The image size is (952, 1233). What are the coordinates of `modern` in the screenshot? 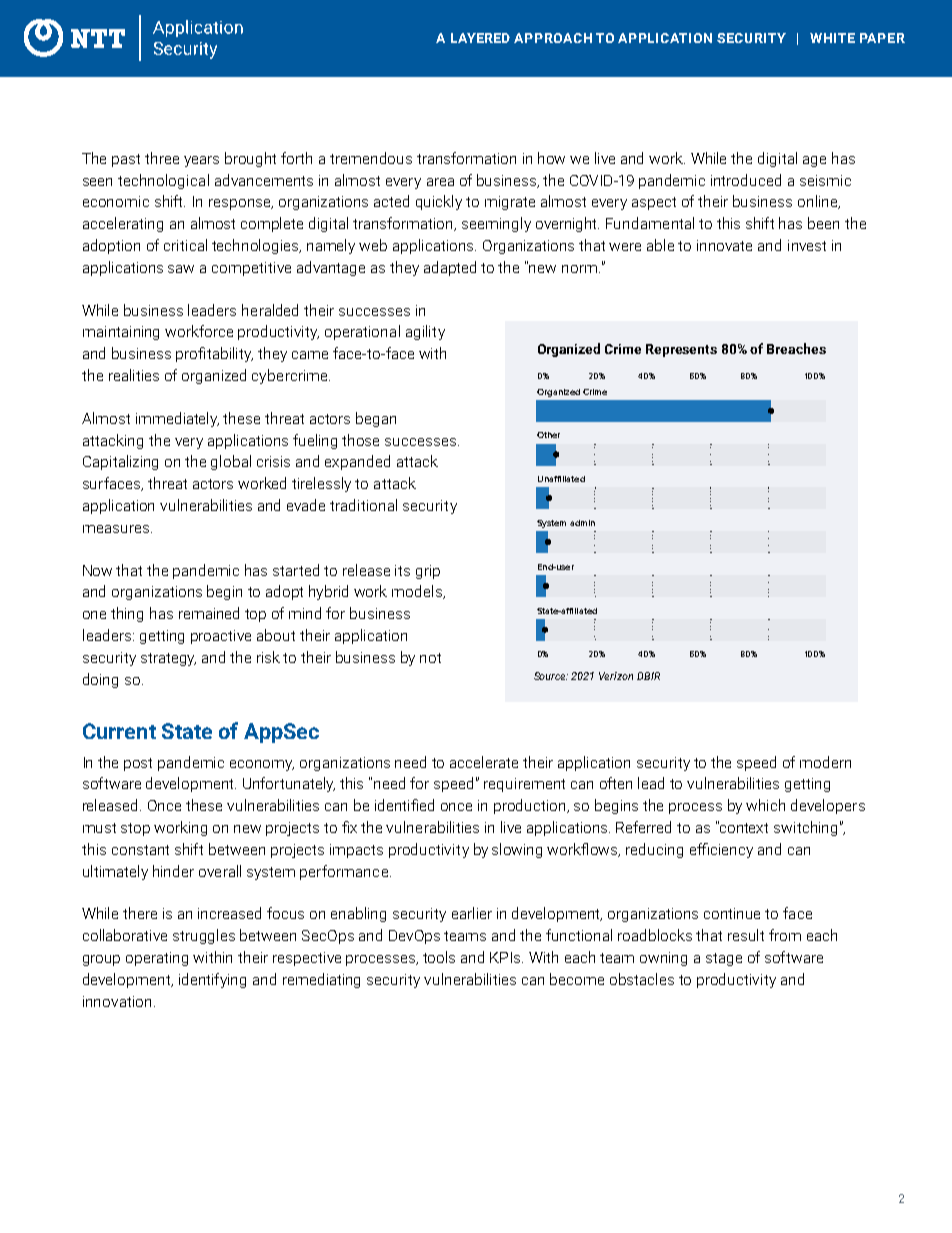 It's located at (825, 762).
